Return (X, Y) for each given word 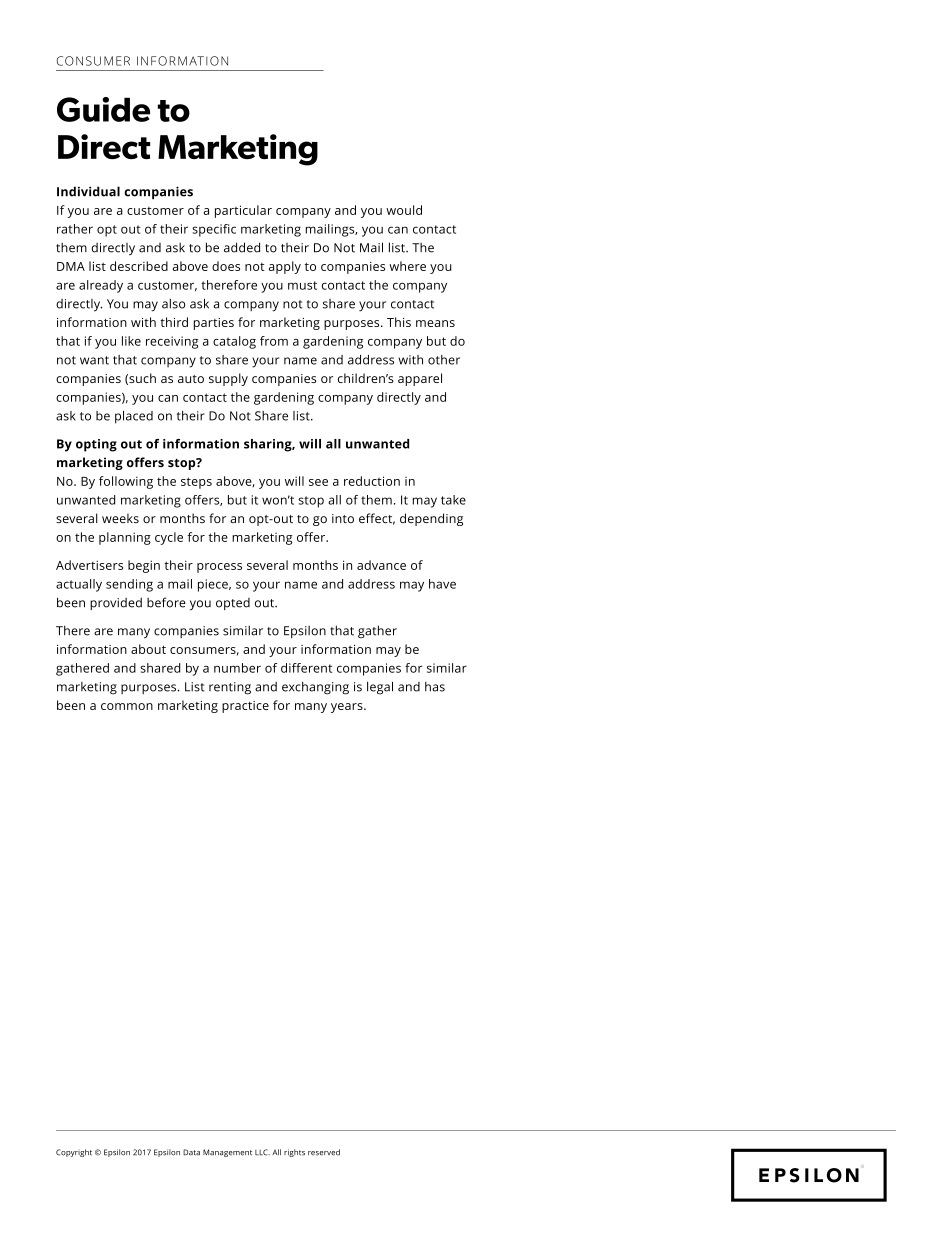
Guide (103, 109)
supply (228, 379)
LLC (262, 1152)
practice (245, 707)
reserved (324, 1152)
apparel (420, 379)
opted (233, 604)
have (442, 584)
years (348, 708)
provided (116, 603)
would (404, 210)
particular (243, 211)
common (127, 706)
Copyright (74, 1153)
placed (134, 417)
